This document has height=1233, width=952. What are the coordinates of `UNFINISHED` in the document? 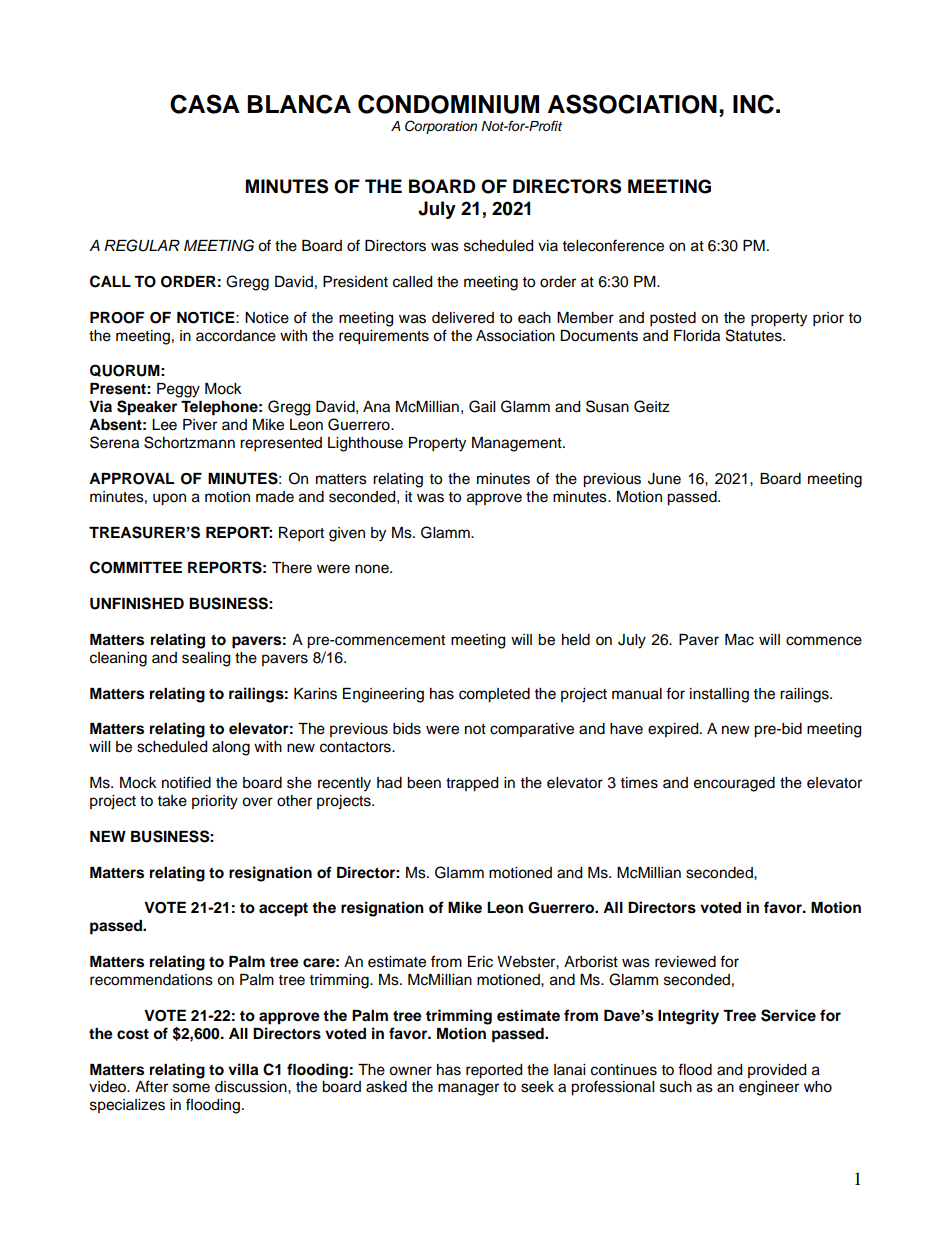 It's located at (137, 603).
